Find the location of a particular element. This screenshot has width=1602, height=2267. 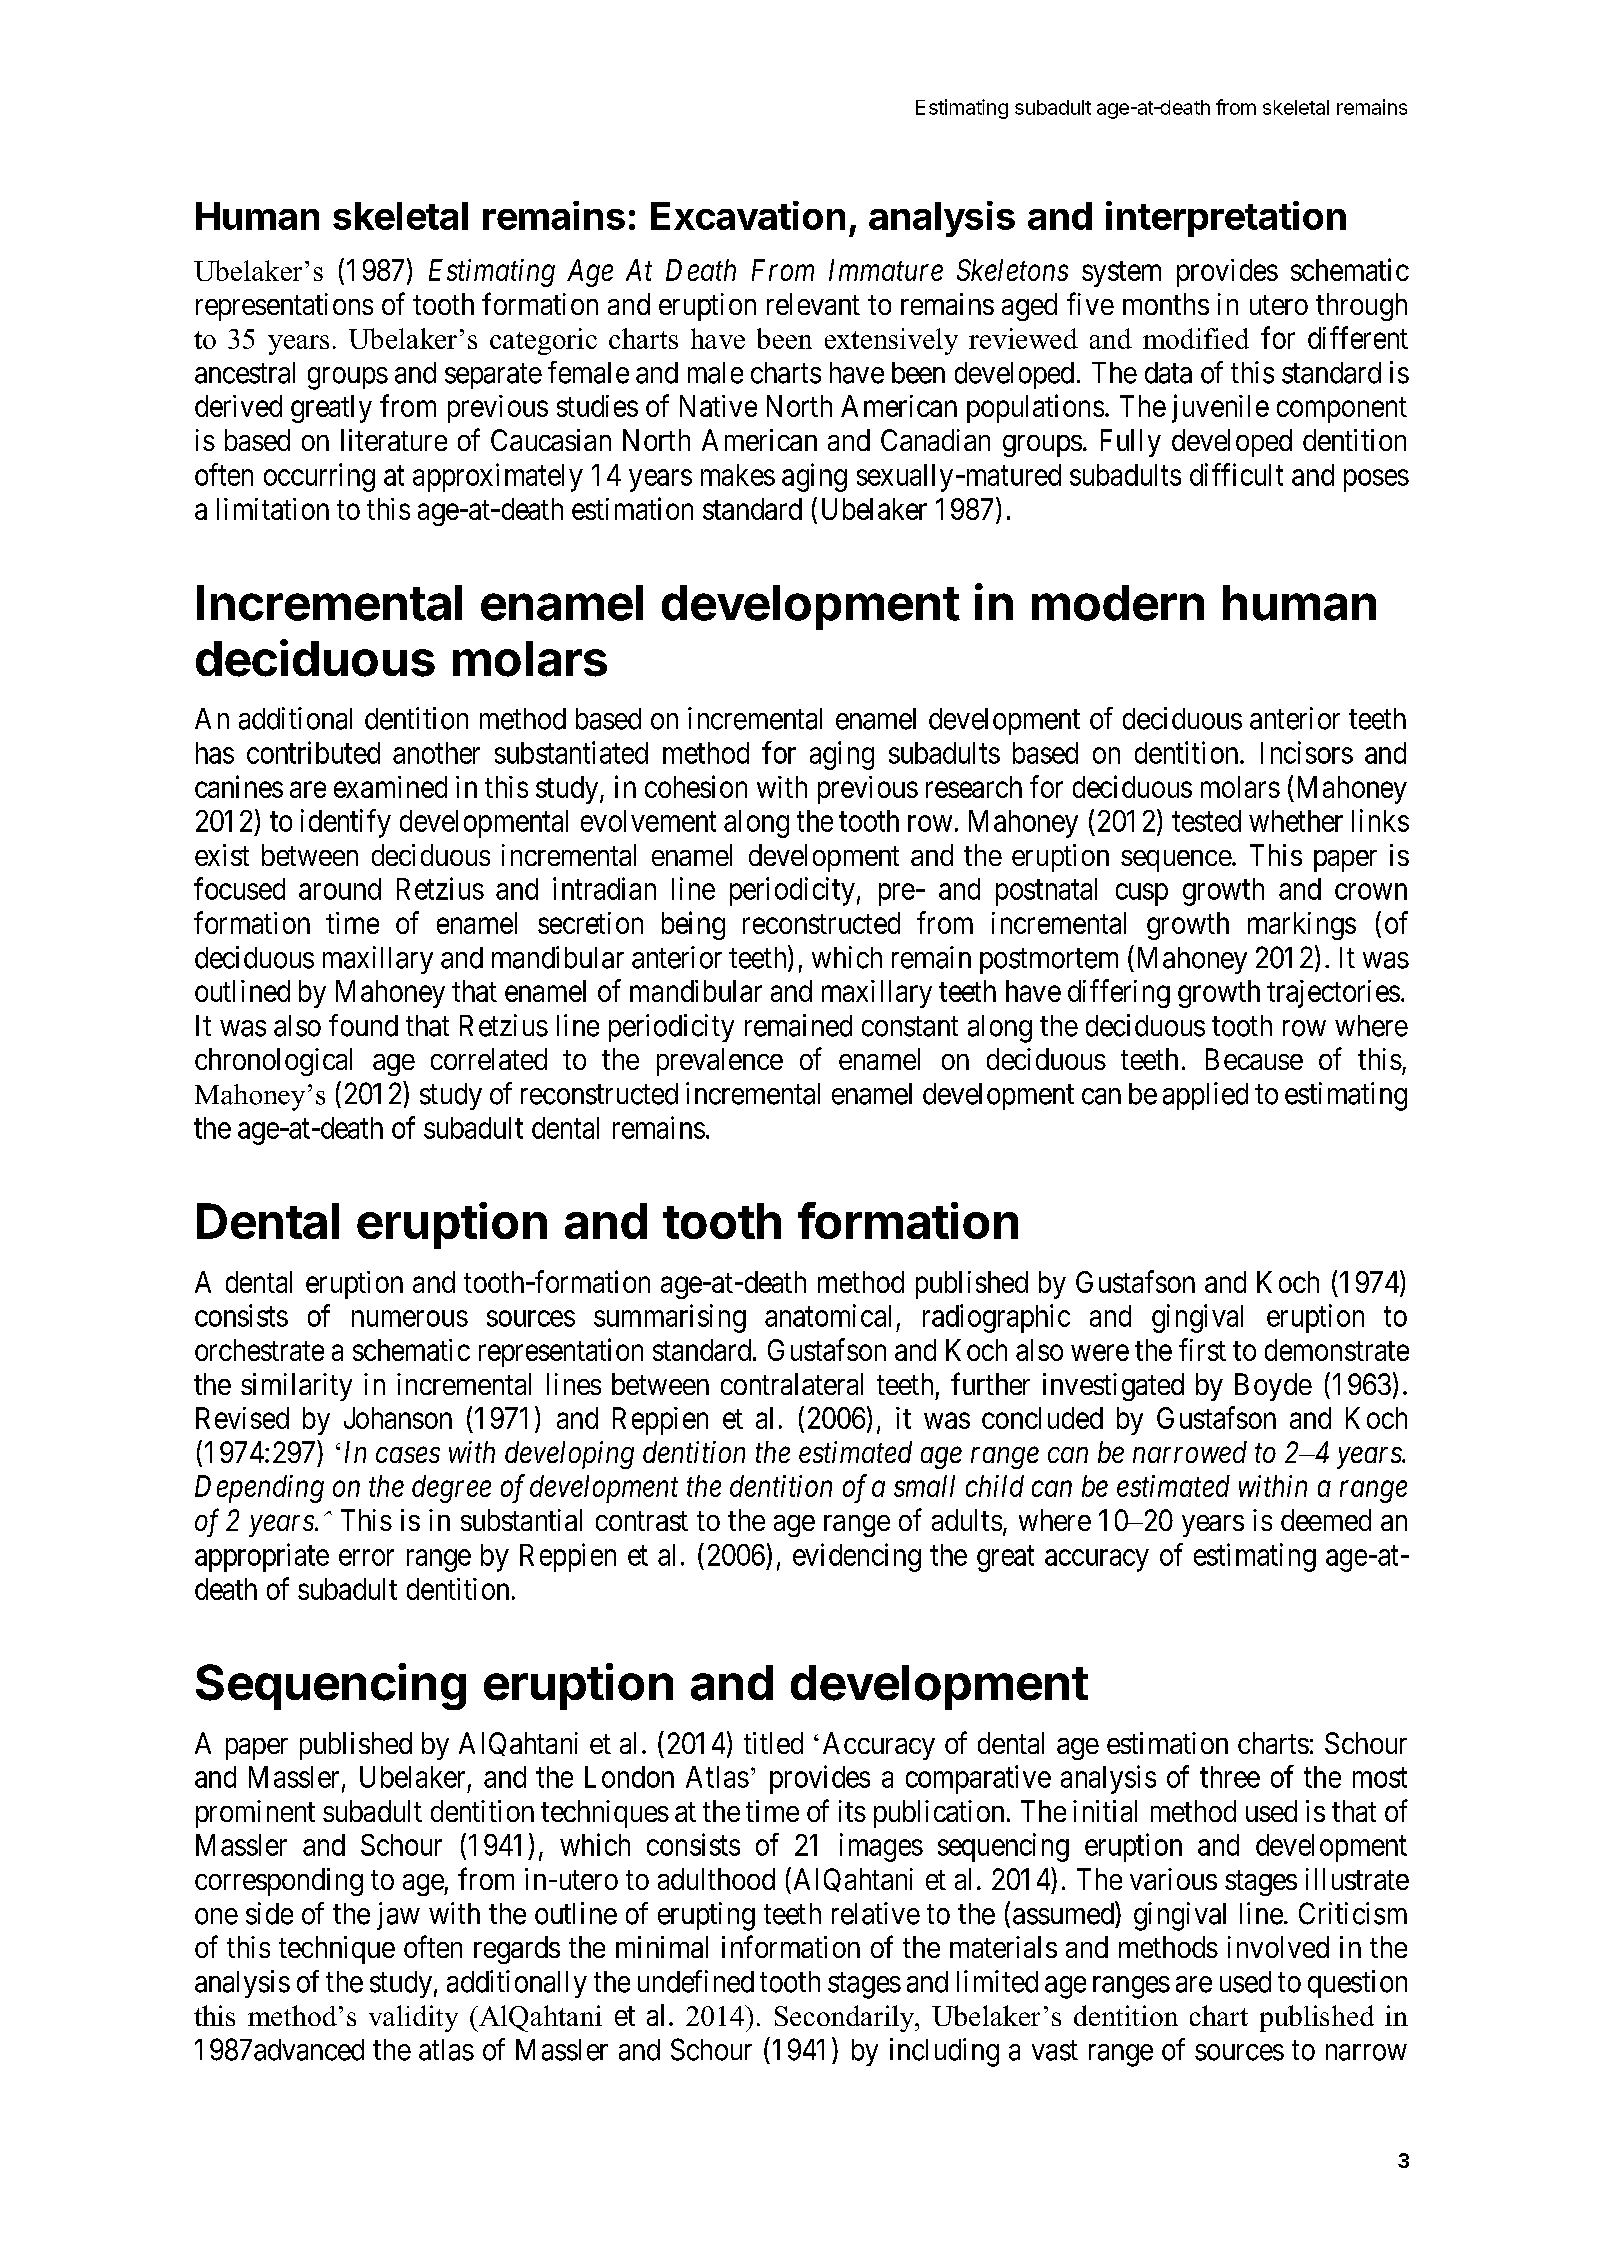

deemed is located at coordinates (1326, 1520).
